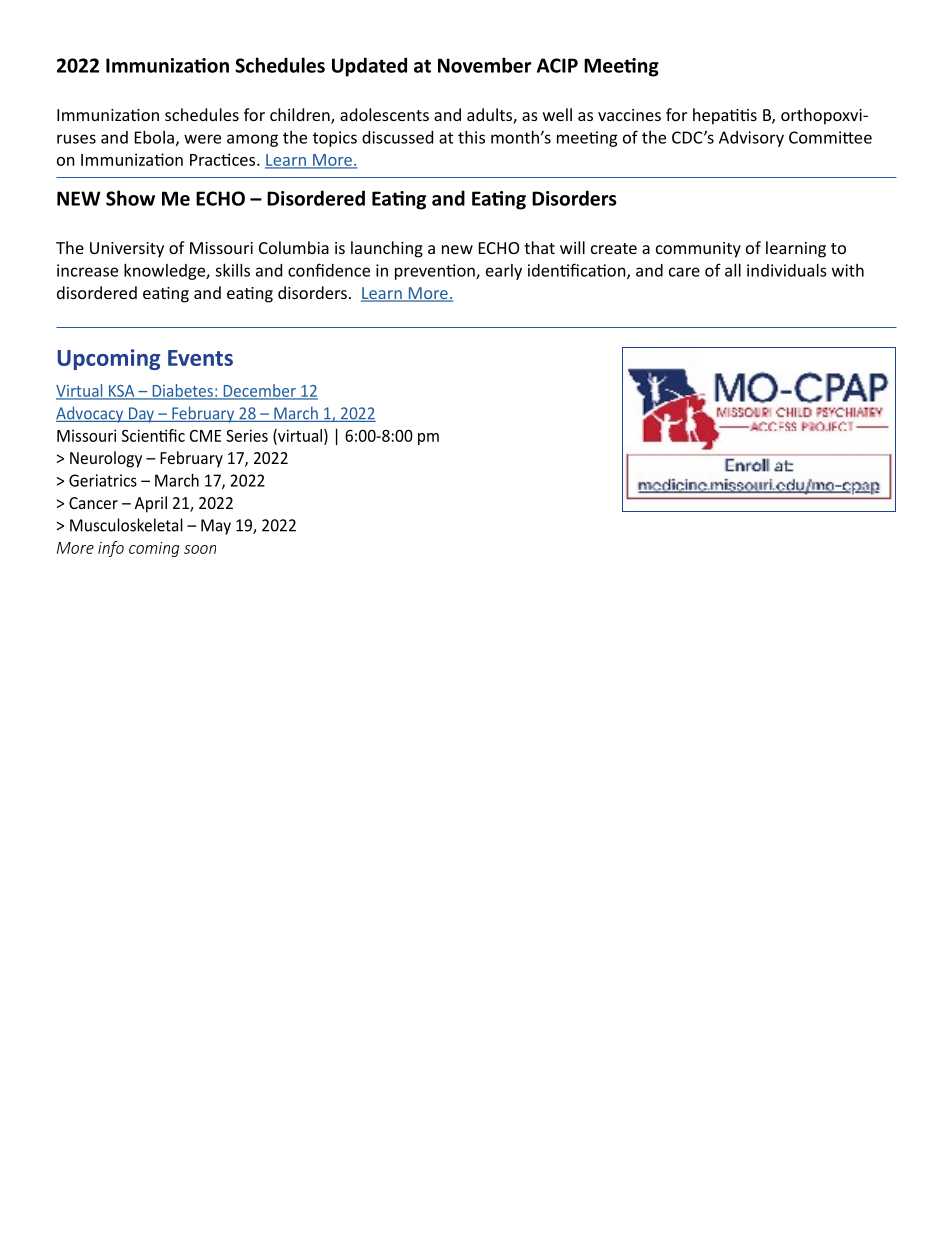 The width and height of the screenshot is (952, 1233). I want to click on hepatitis, so click(725, 116).
